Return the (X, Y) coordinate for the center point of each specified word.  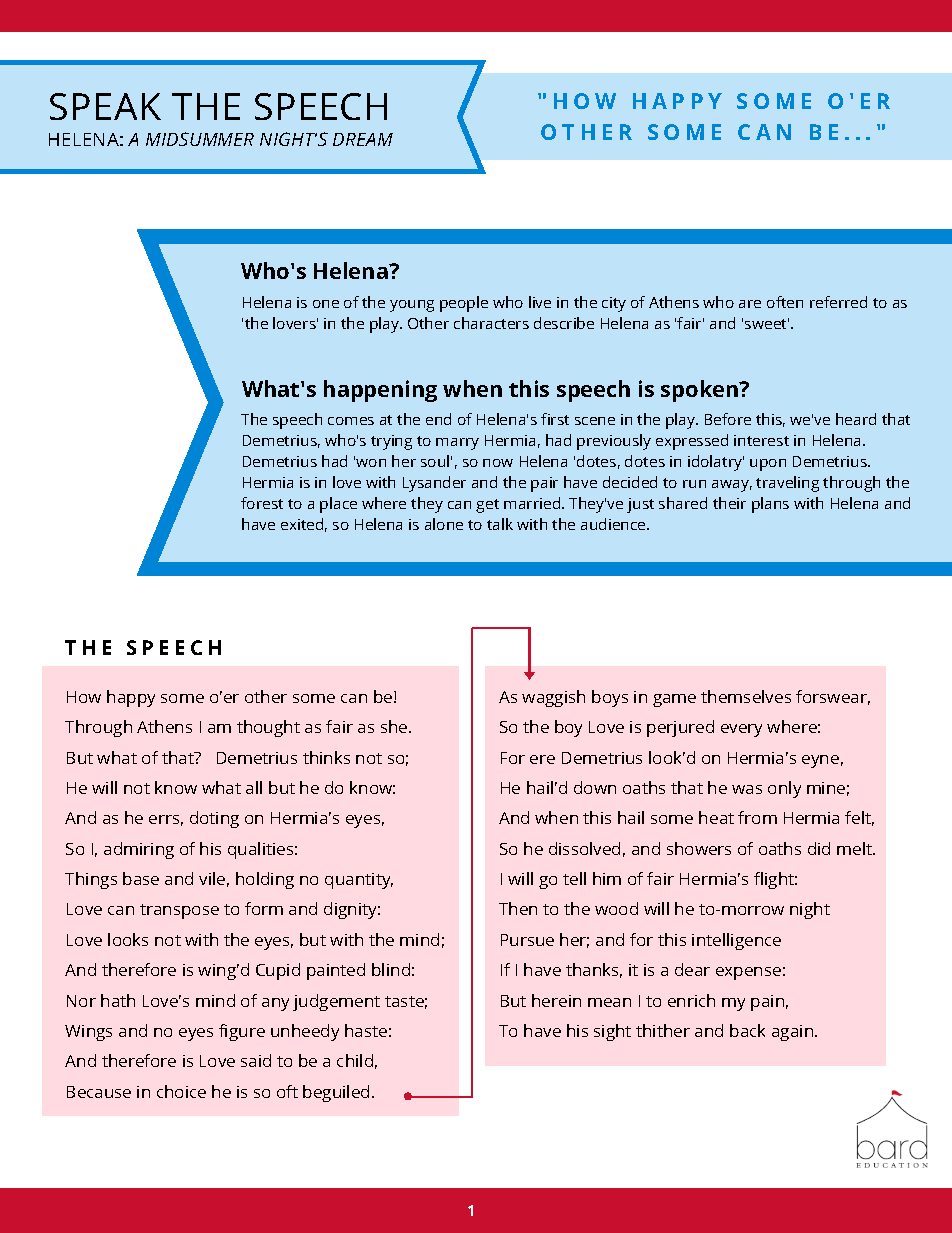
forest (262, 503)
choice (181, 1091)
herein (556, 1000)
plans (770, 505)
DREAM (363, 139)
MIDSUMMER (200, 139)
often (785, 302)
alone (444, 524)
